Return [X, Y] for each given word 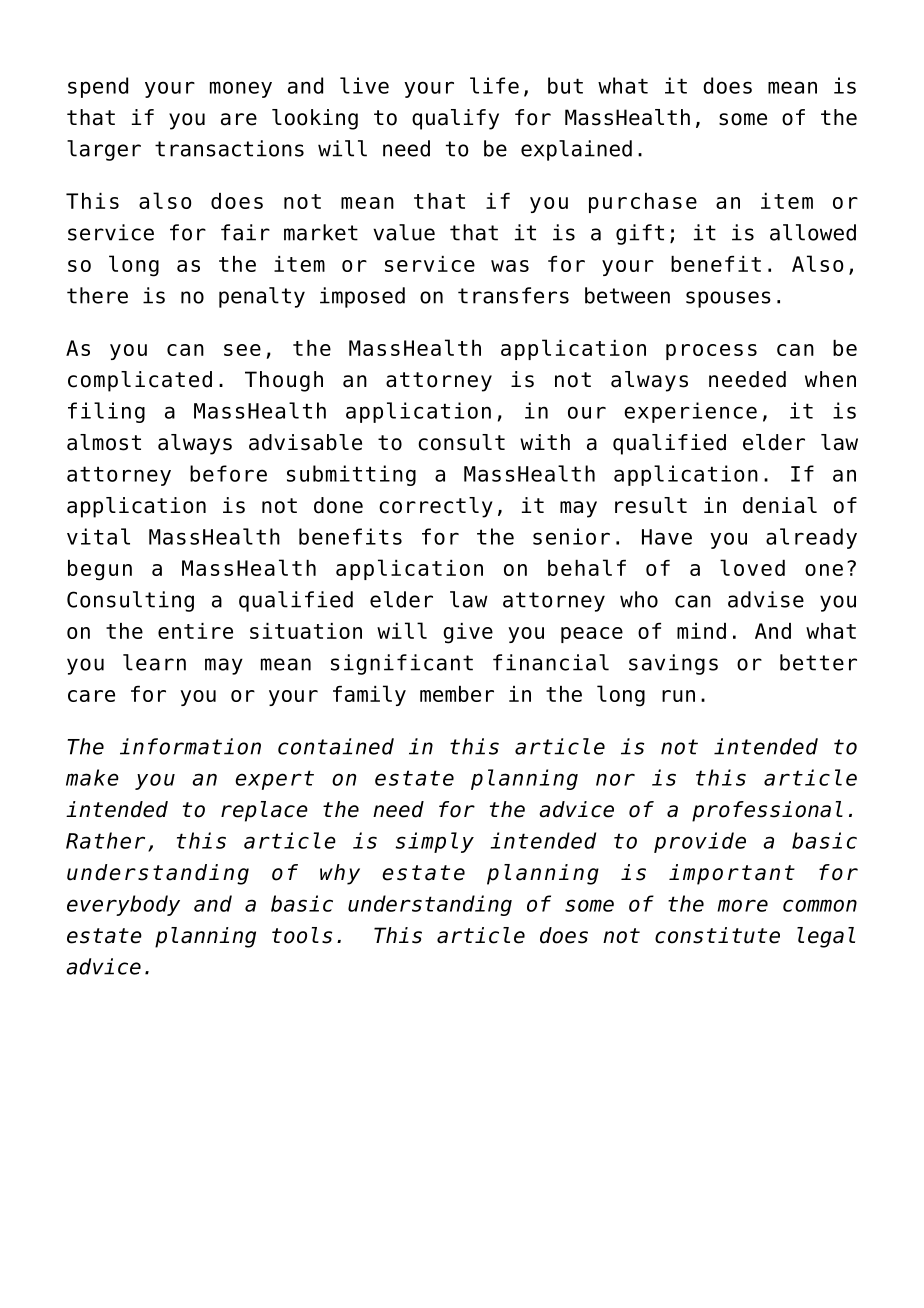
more [742, 905]
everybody [123, 905]
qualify [455, 119]
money [241, 89]
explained [576, 150]
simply [434, 842]
